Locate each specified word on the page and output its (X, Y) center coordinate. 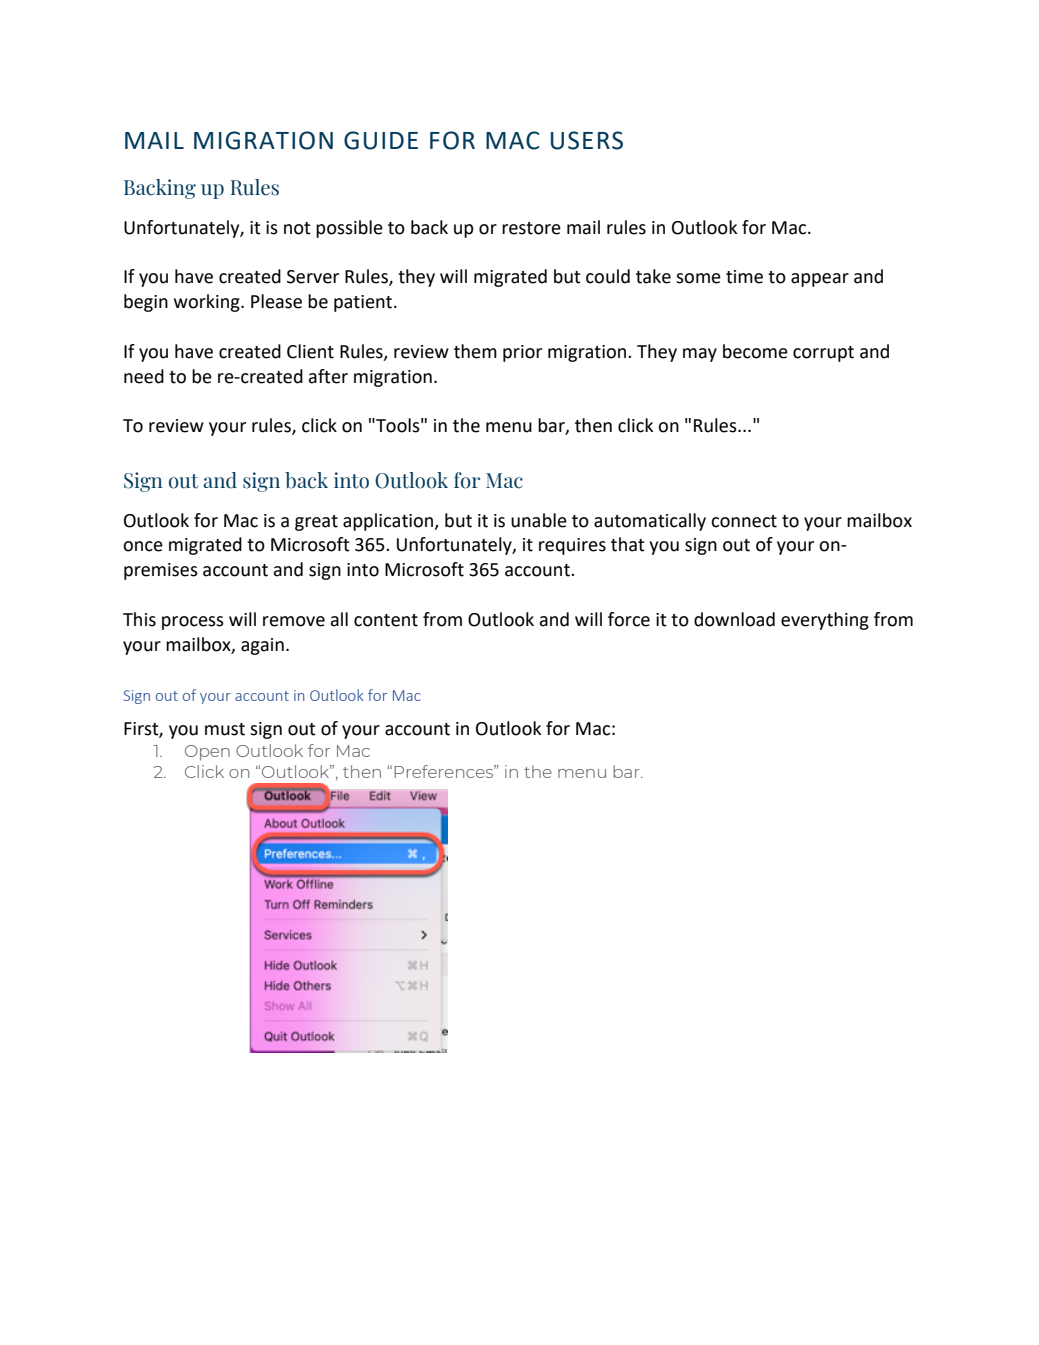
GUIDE (381, 140)
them (475, 351)
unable (539, 520)
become (755, 351)
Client (310, 351)
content (386, 620)
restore (531, 228)
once (143, 546)
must (225, 729)
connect (744, 521)
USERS (587, 140)
